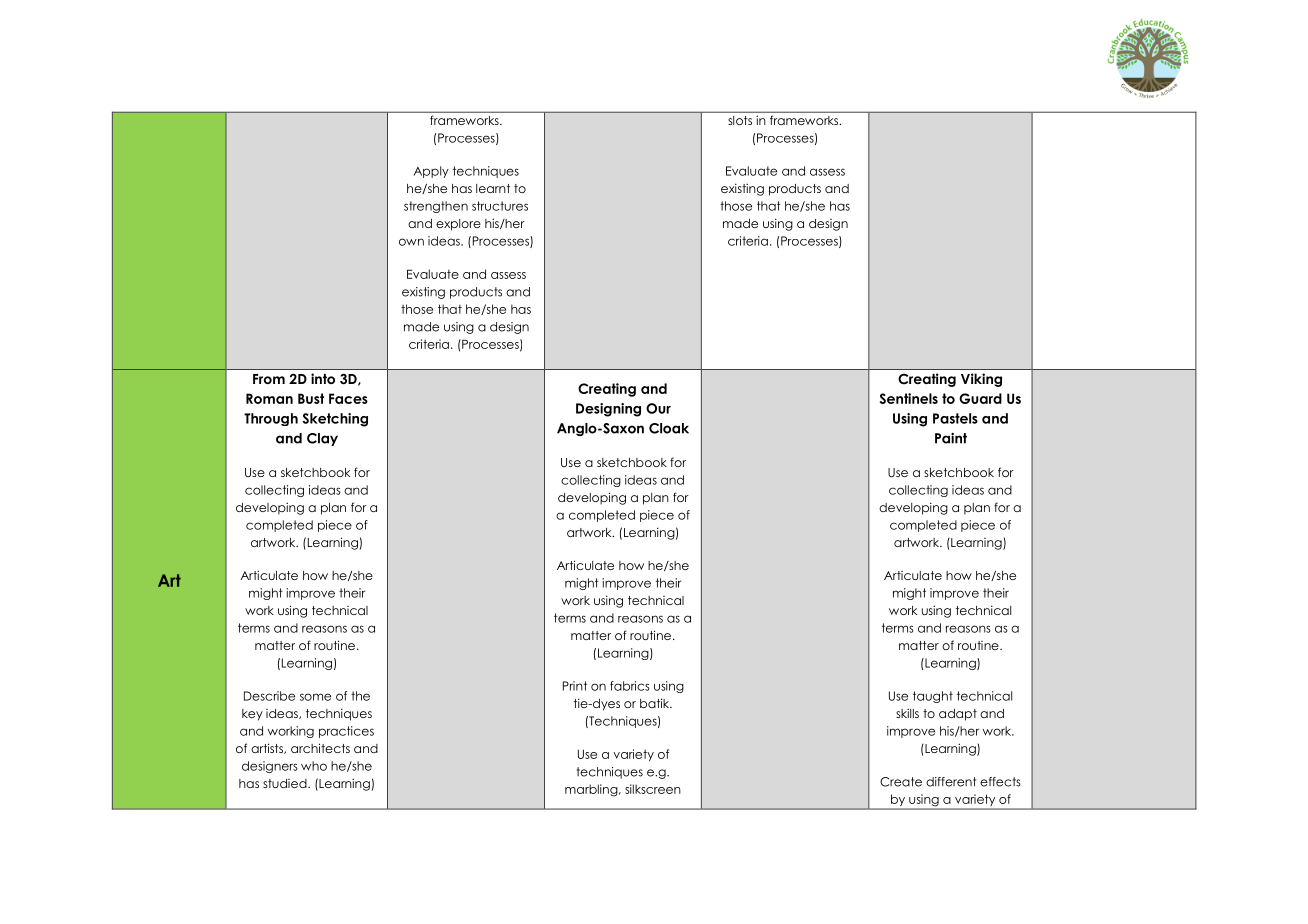 This screenshot has height=924, width=1308. I want to click on Viking, so click(981, 380).
